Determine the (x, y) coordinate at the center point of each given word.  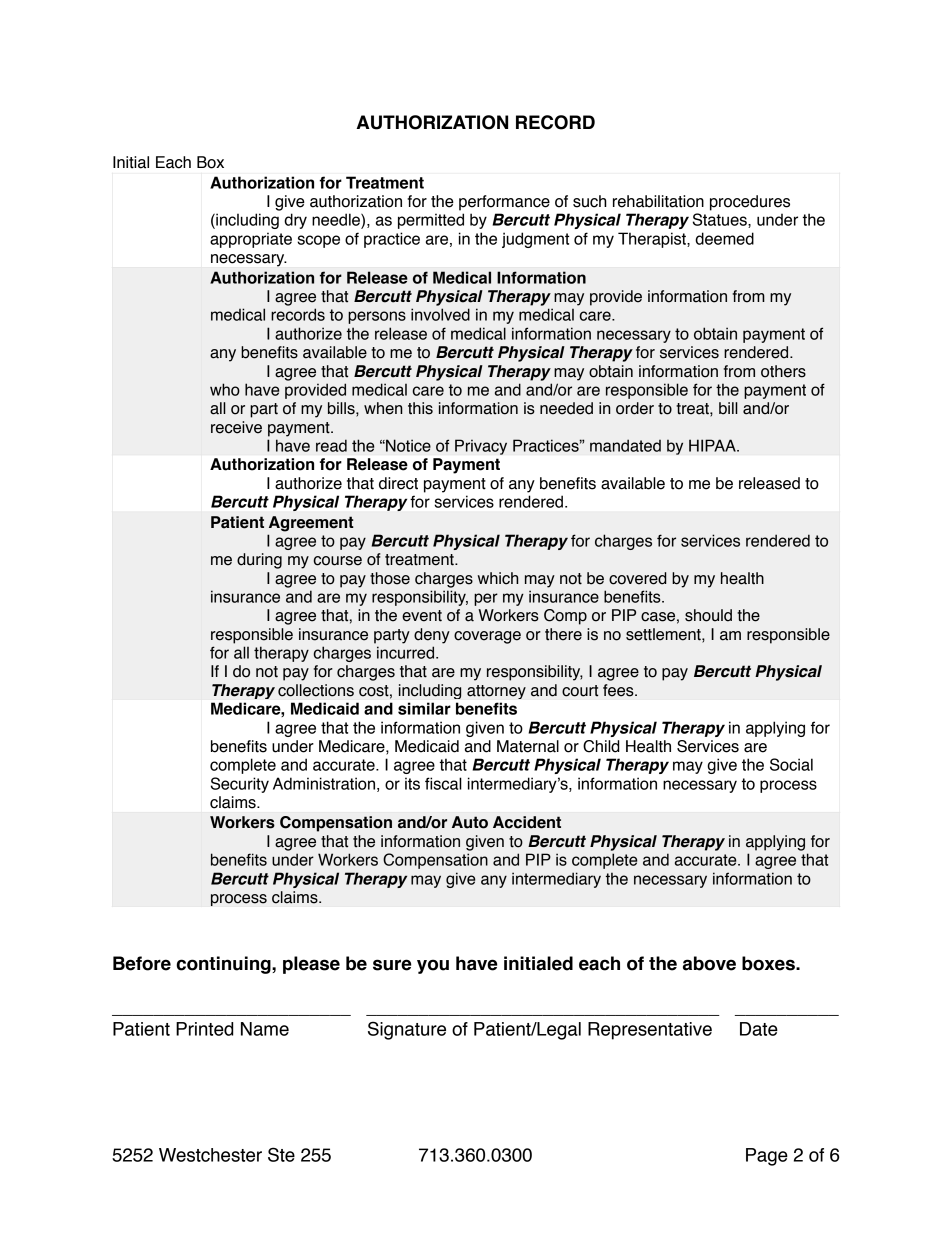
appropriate (251, 240)
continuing (224, 965)
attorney (496, 692)
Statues (721, 220)
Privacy (481, 447)
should (708, 615)
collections (316, 690)
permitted (431, 221)
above (709, 963)
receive (236, 427)
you (433, 966)
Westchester (210, 1155)
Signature (407, 1030)
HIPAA (713, 445)
